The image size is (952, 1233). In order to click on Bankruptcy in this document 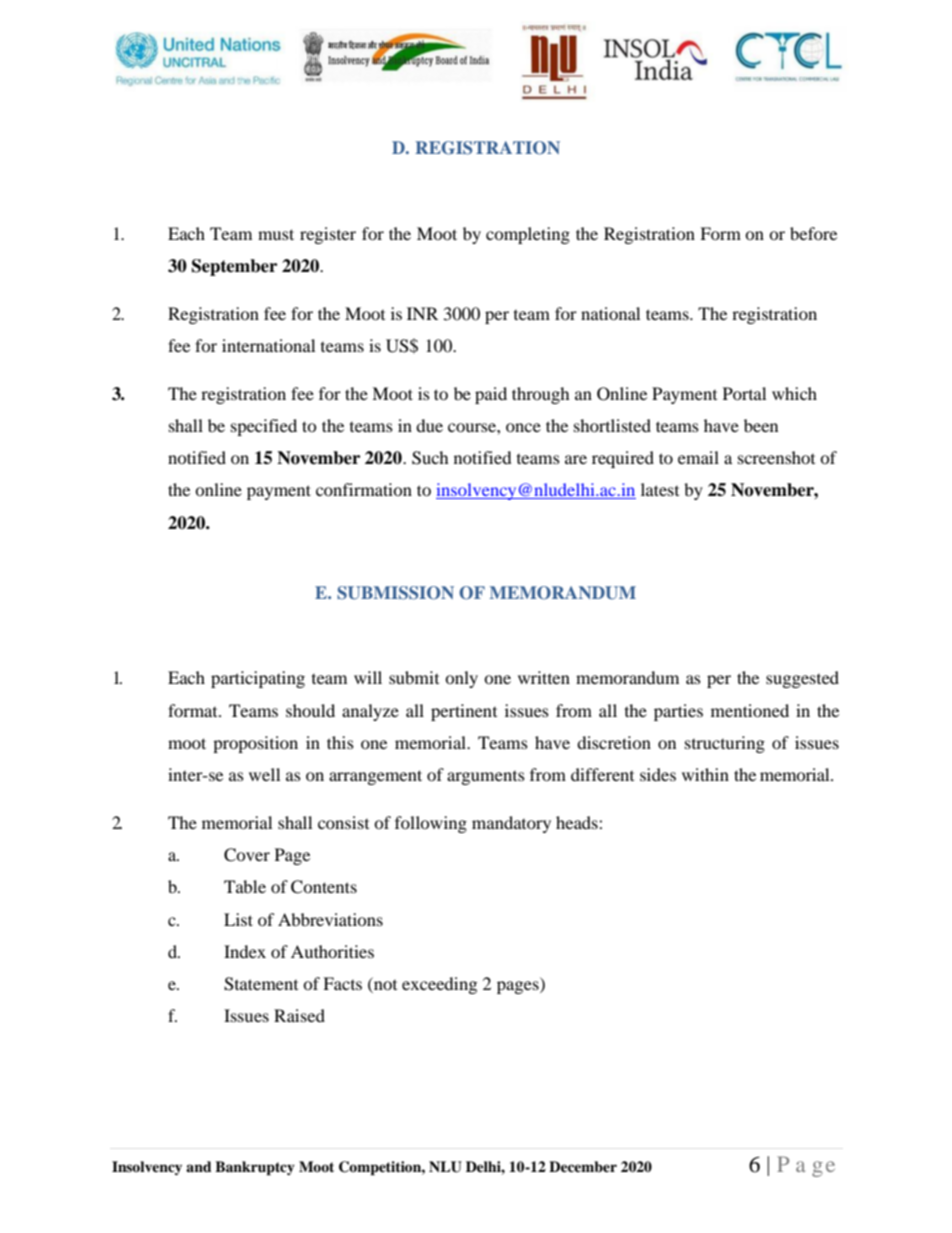, I will do `click(255, 1168)`.
